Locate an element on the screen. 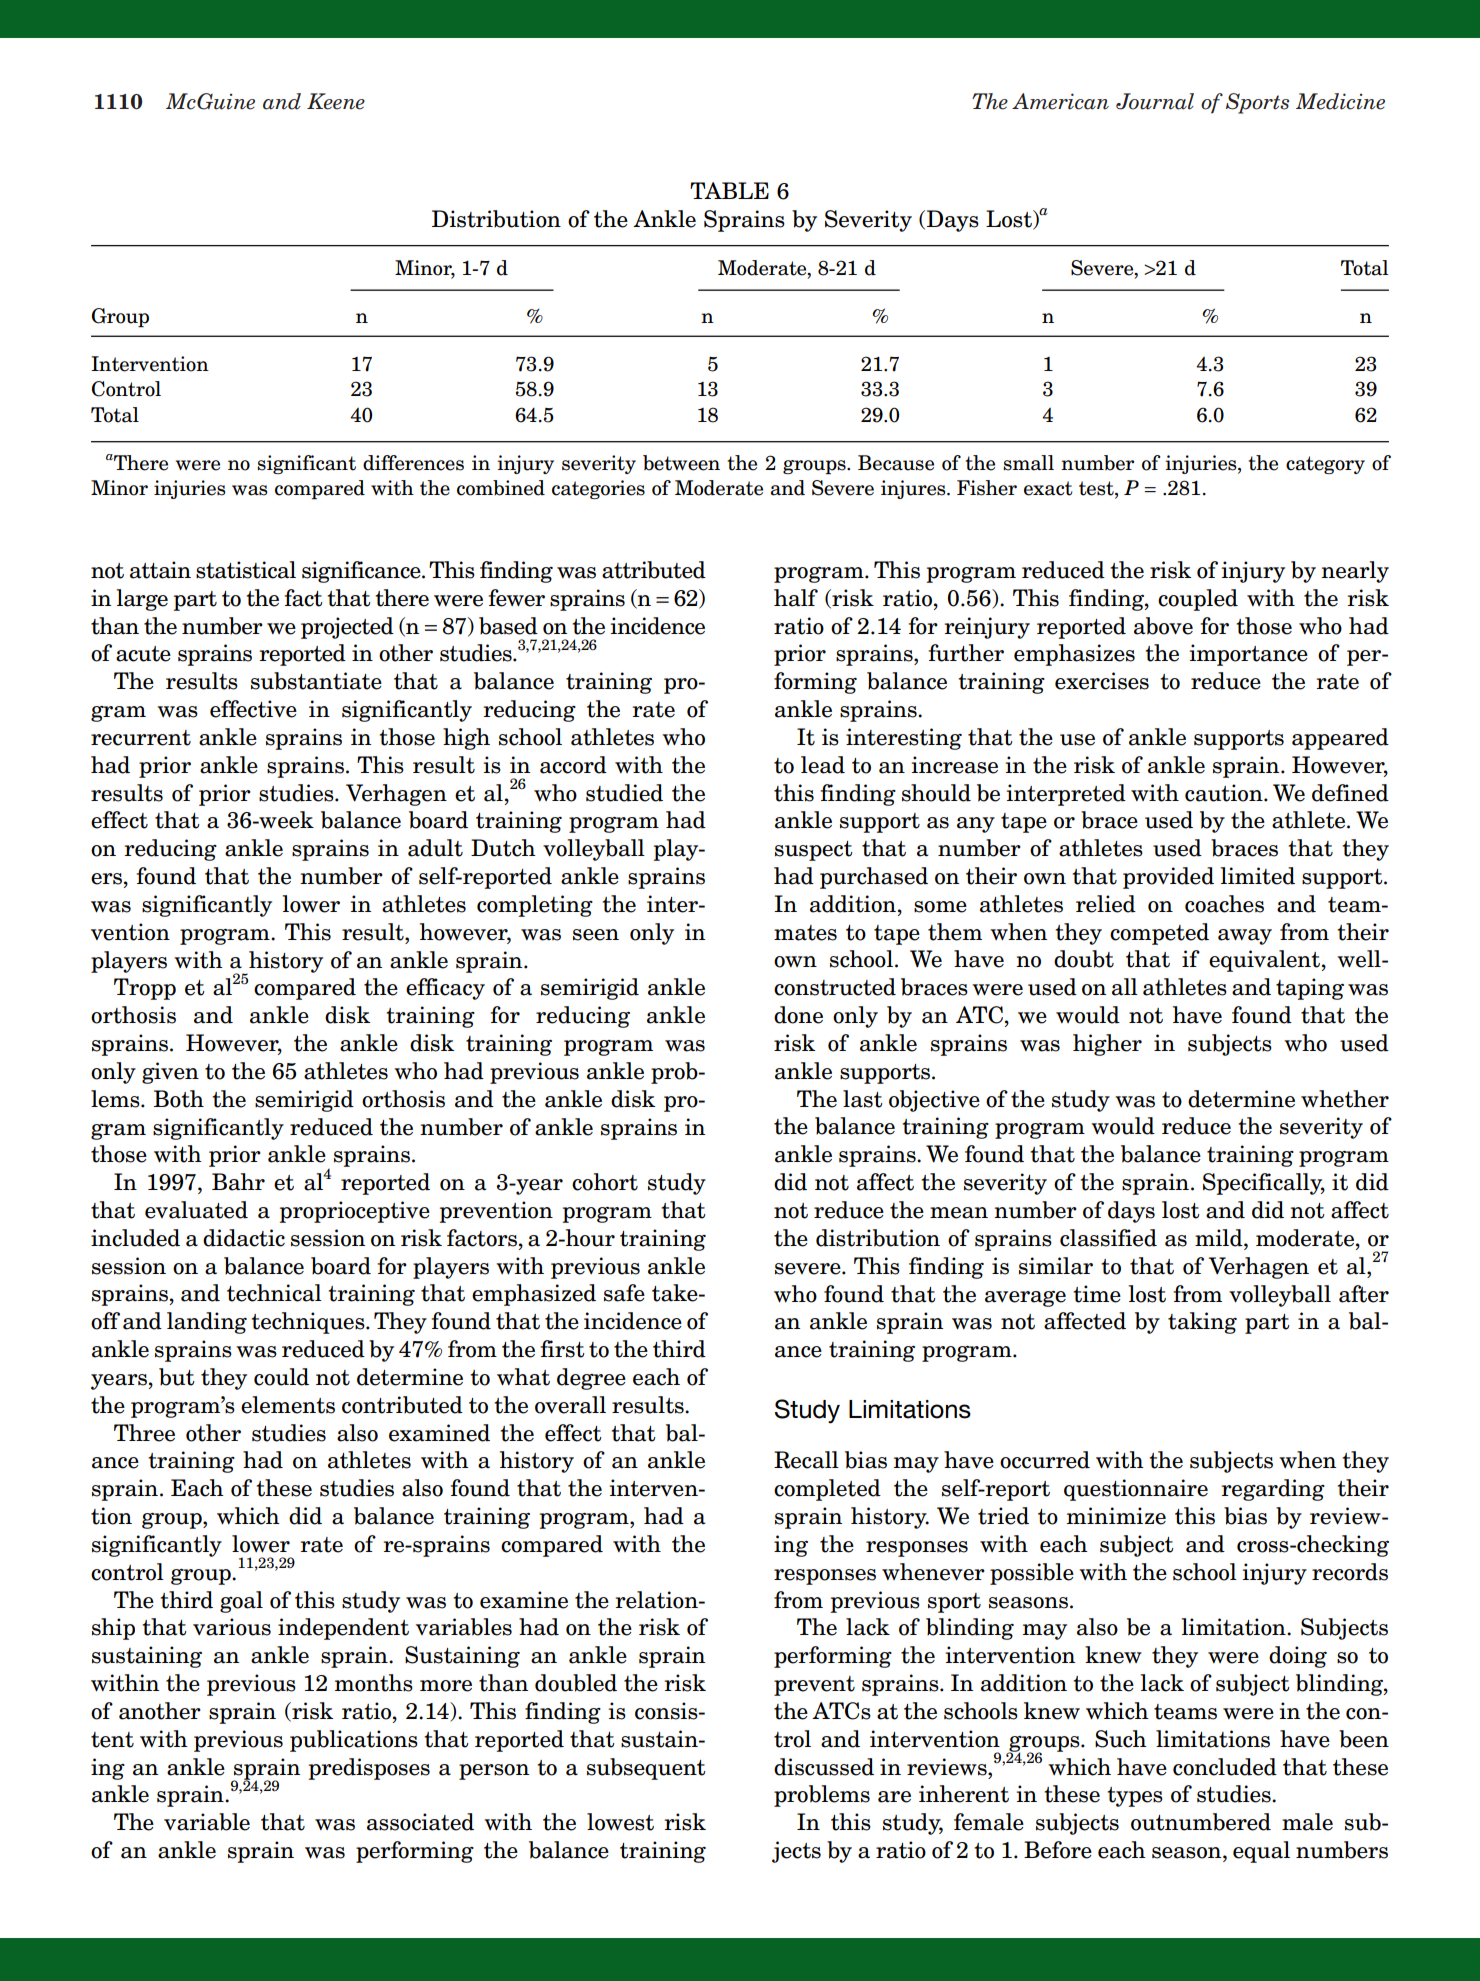 This screenshot has width=1480, height=1981. between is located at coordinates (681, 463).
